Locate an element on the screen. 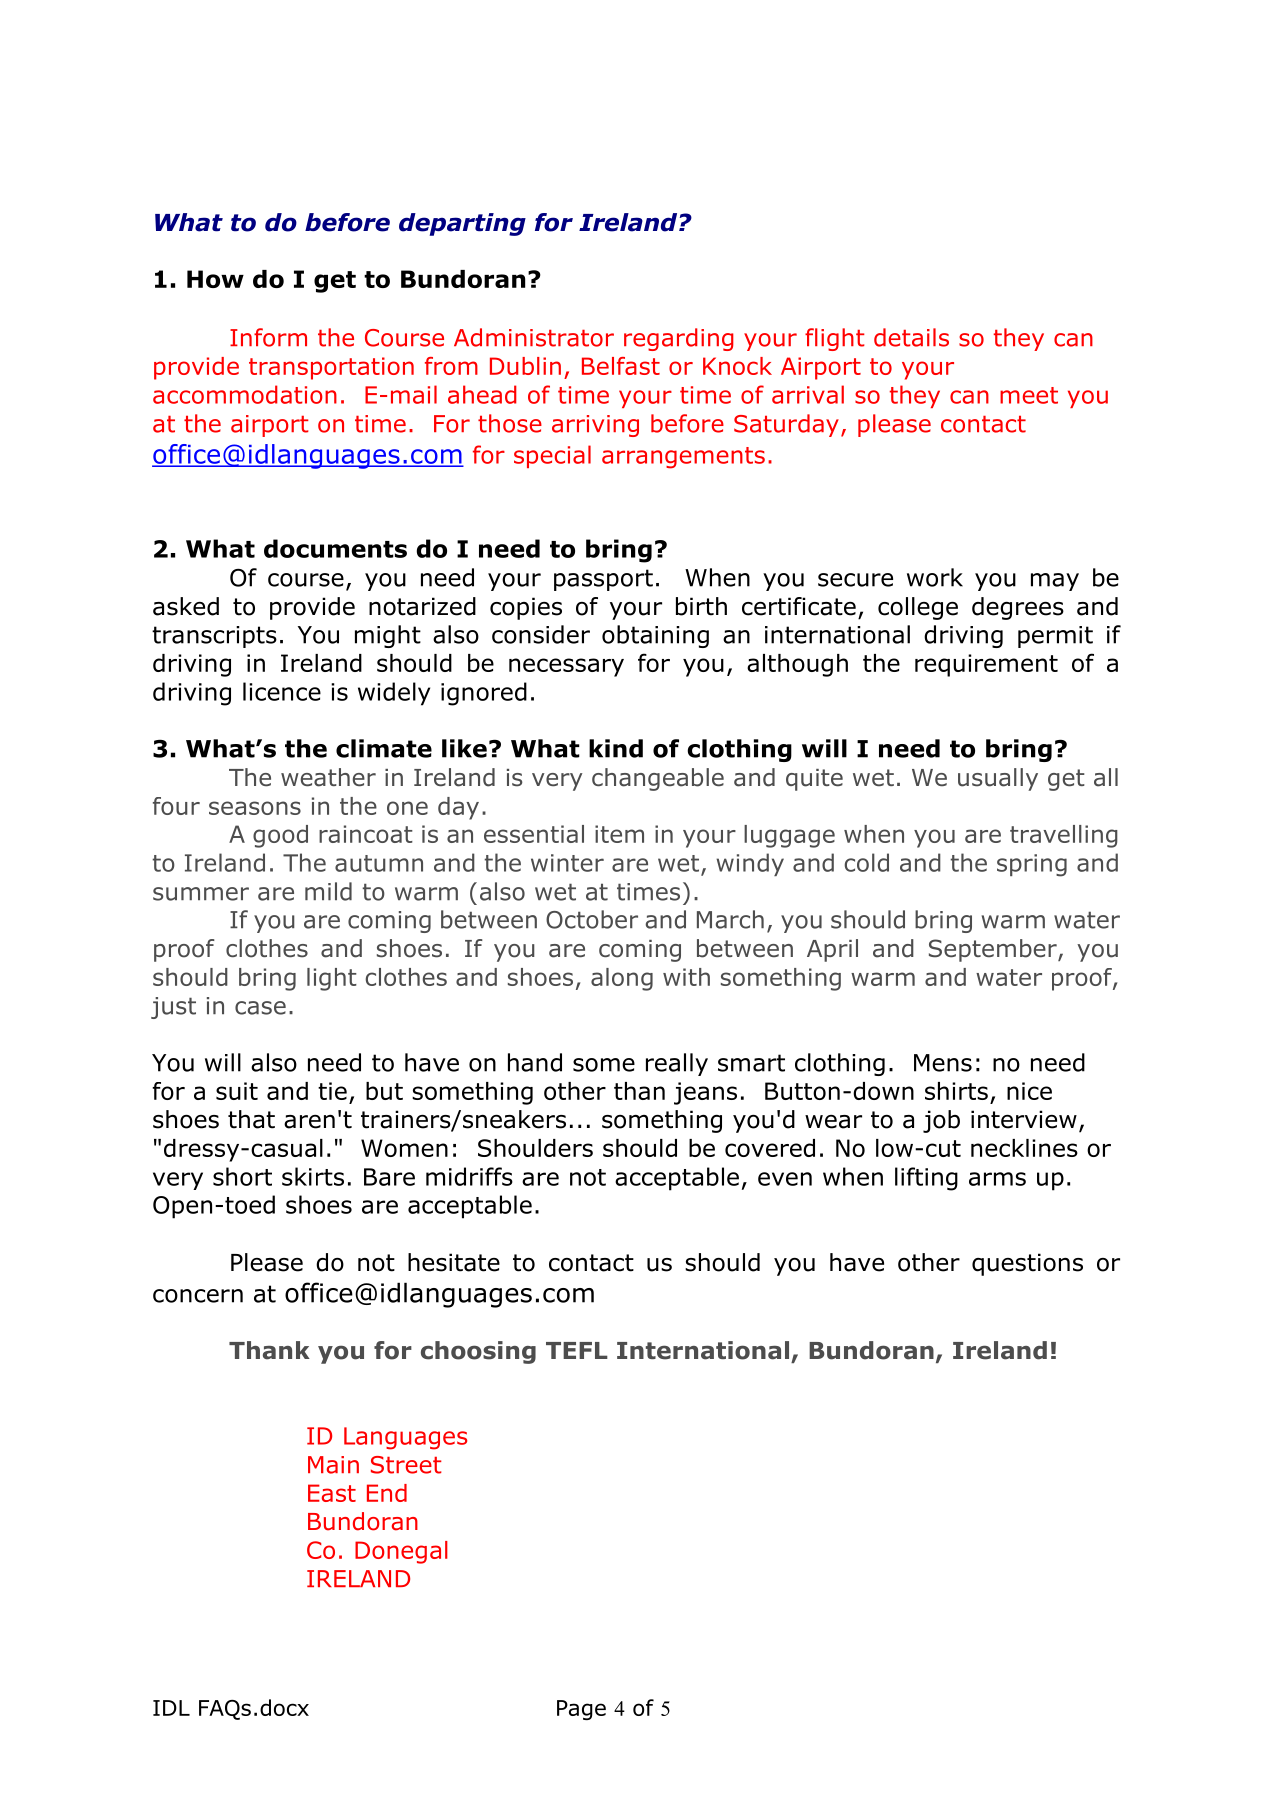  questions is located at coordinates (1027, 1264).
